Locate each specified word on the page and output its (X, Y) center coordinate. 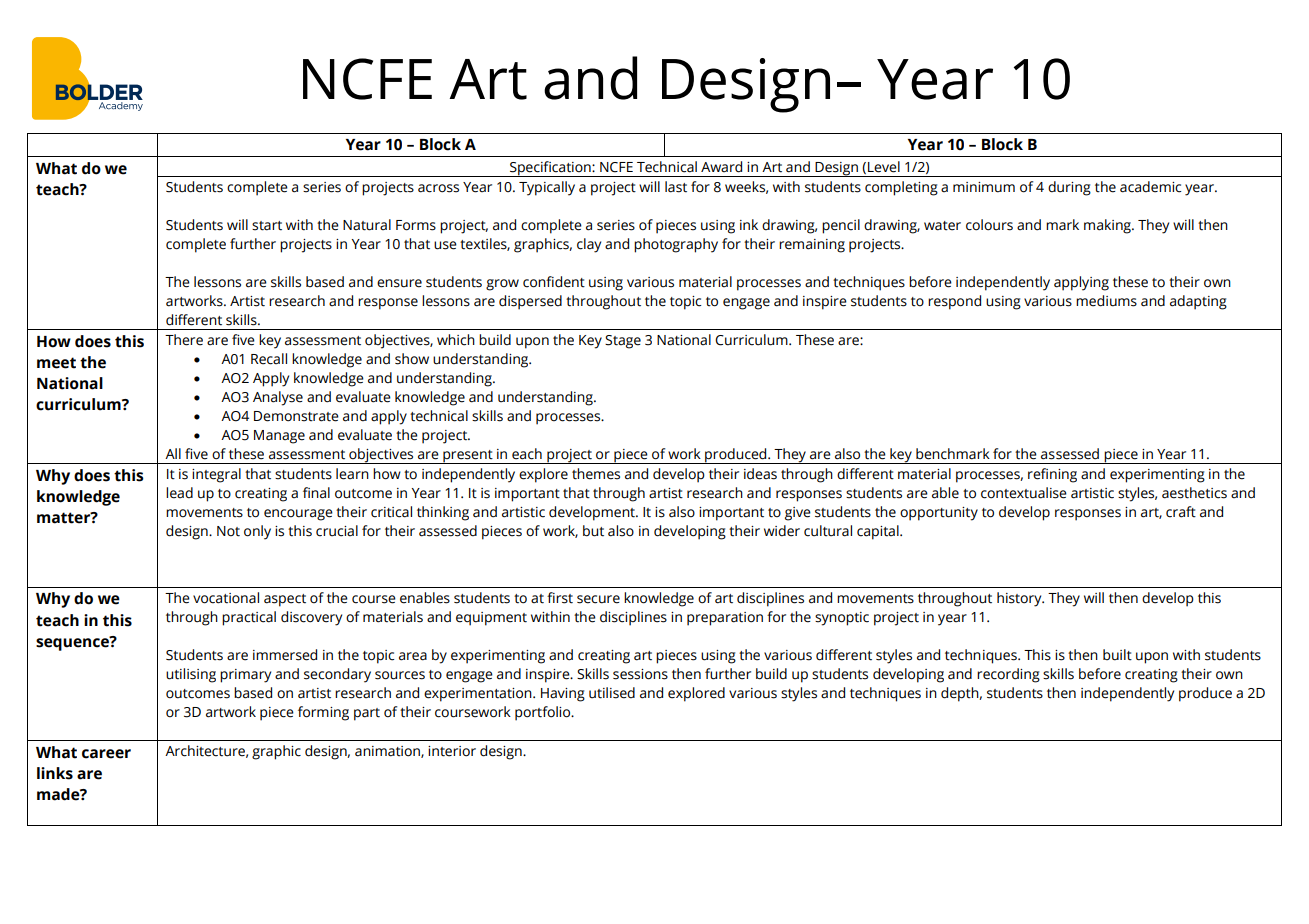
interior (452, 751)
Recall (269, 359)
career (106, 754)
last (676, 187)
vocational (226, 598)
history (1020, 599)
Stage (623, 342)
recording (1008, 675)
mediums (1106, 301)
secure (598, 599)
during (1069, 188)
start (267, 226)
